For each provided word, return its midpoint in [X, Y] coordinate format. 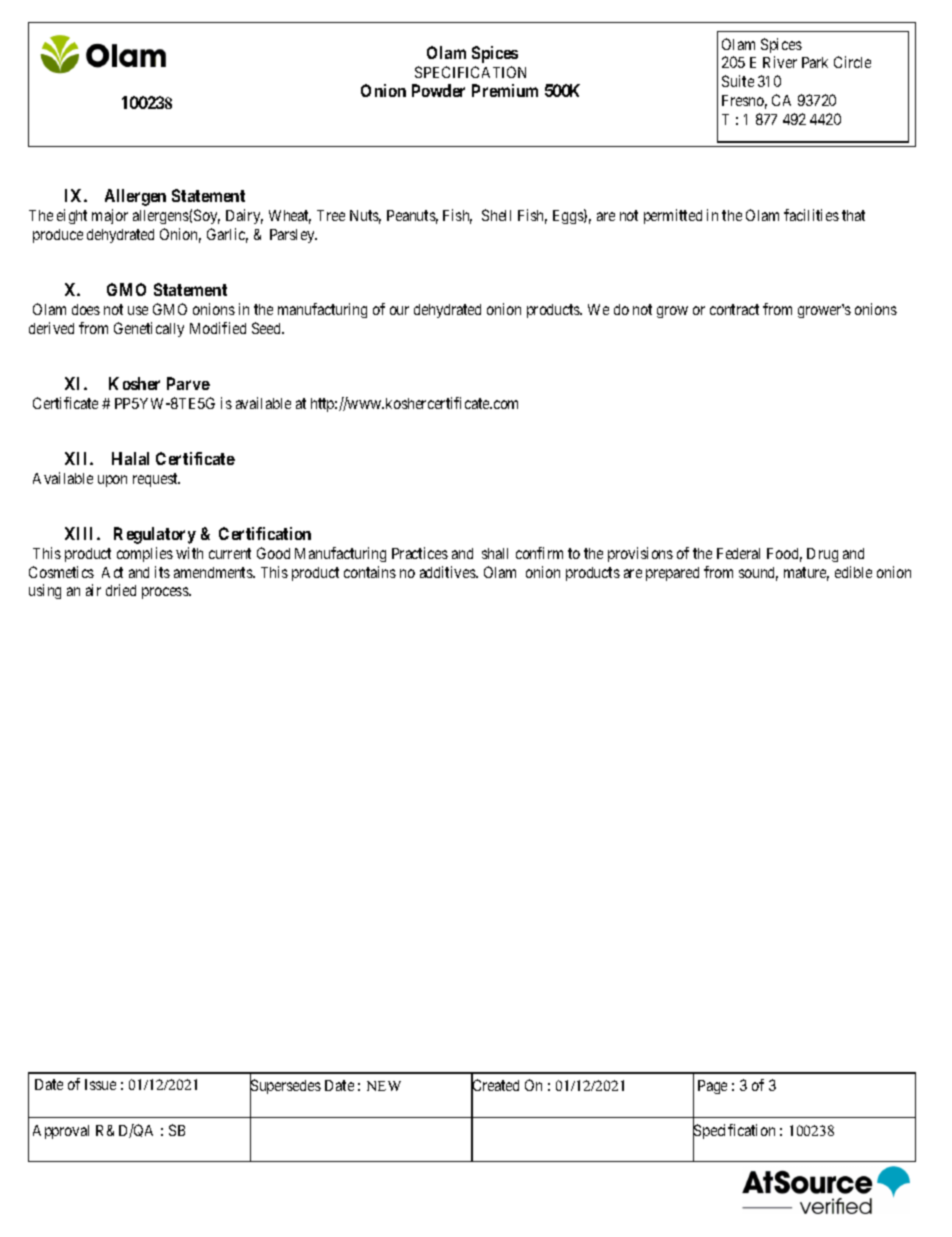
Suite [738, 81]
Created [495, 1086]
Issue [100, 1084]
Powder [438, 90]
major [110, 216]
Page [712, 1087]
